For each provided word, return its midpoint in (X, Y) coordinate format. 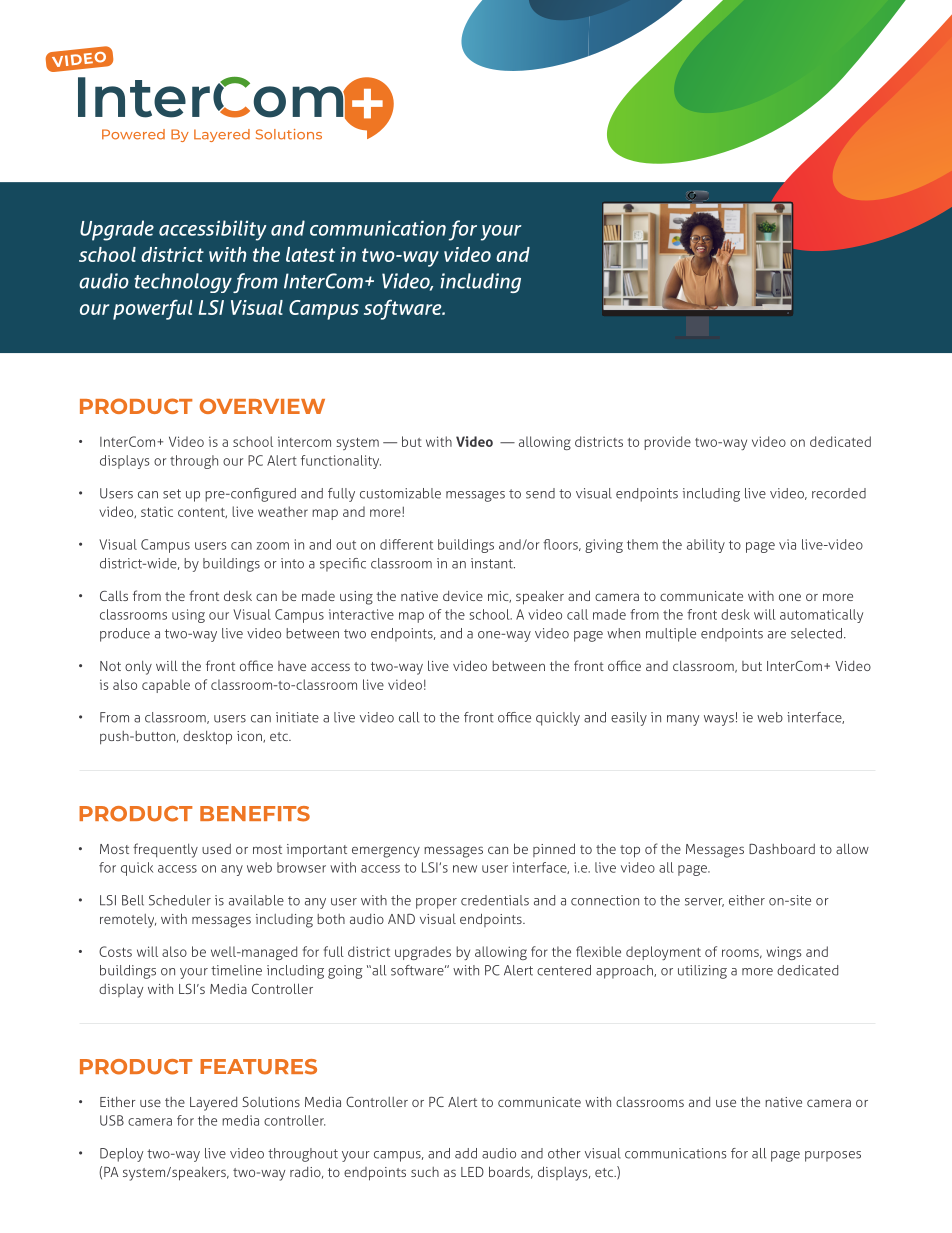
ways (719, 720)
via (787, 544)
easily (629, 719)
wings (784, 953)
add (466, 1153)
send (540, 493)
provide (667, 443)
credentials (495, 900)
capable (166, 686)
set (172, 494)
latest (310, 254)
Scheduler (180, 900)
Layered (213, 1104)
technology (183, 283)
